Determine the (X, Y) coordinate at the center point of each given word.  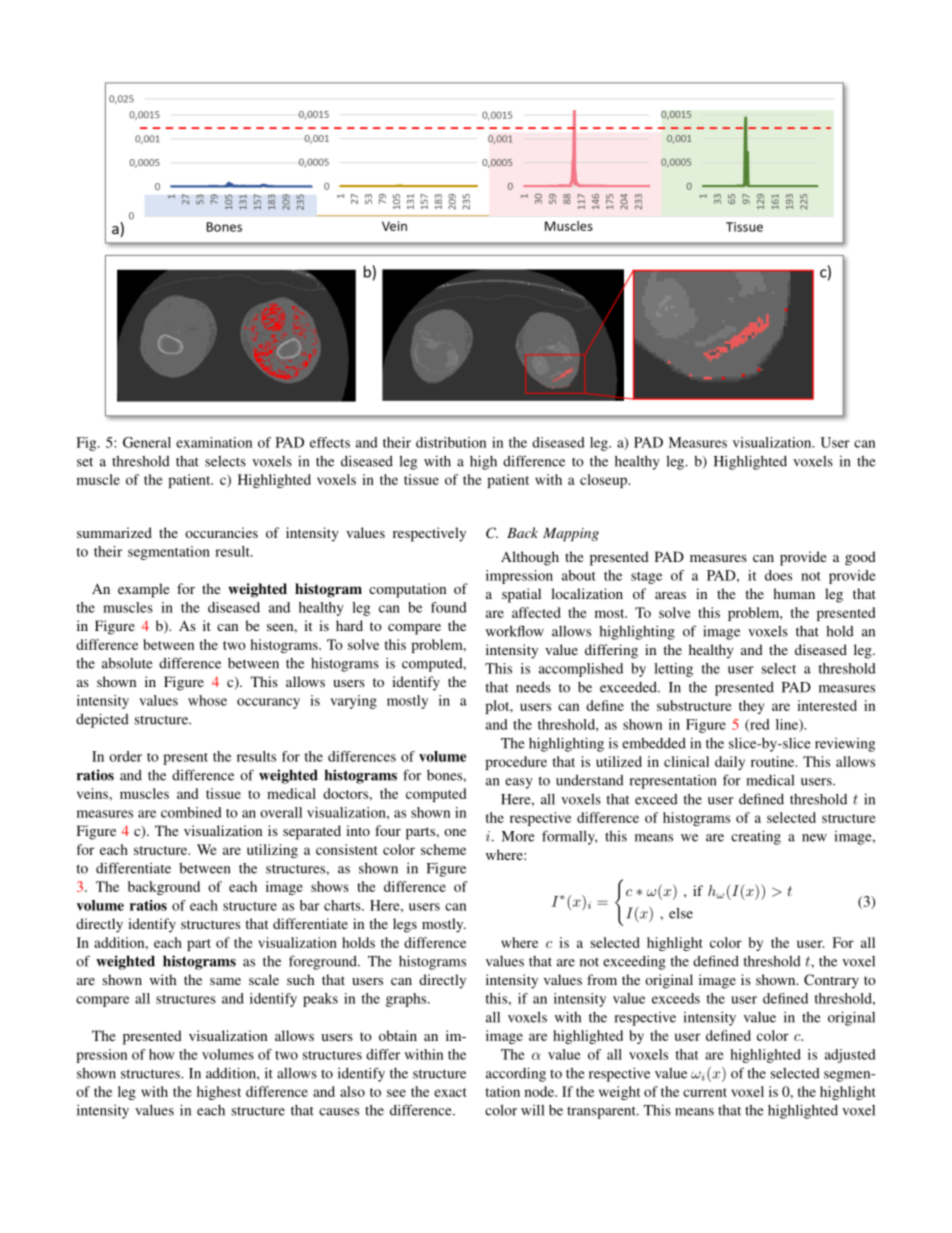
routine (774, 761)
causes (339, 1112)
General (147, 442)
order (125, 756)
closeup (604, 481)
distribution (451, 442)
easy (519, 783)
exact (450, 1092)
